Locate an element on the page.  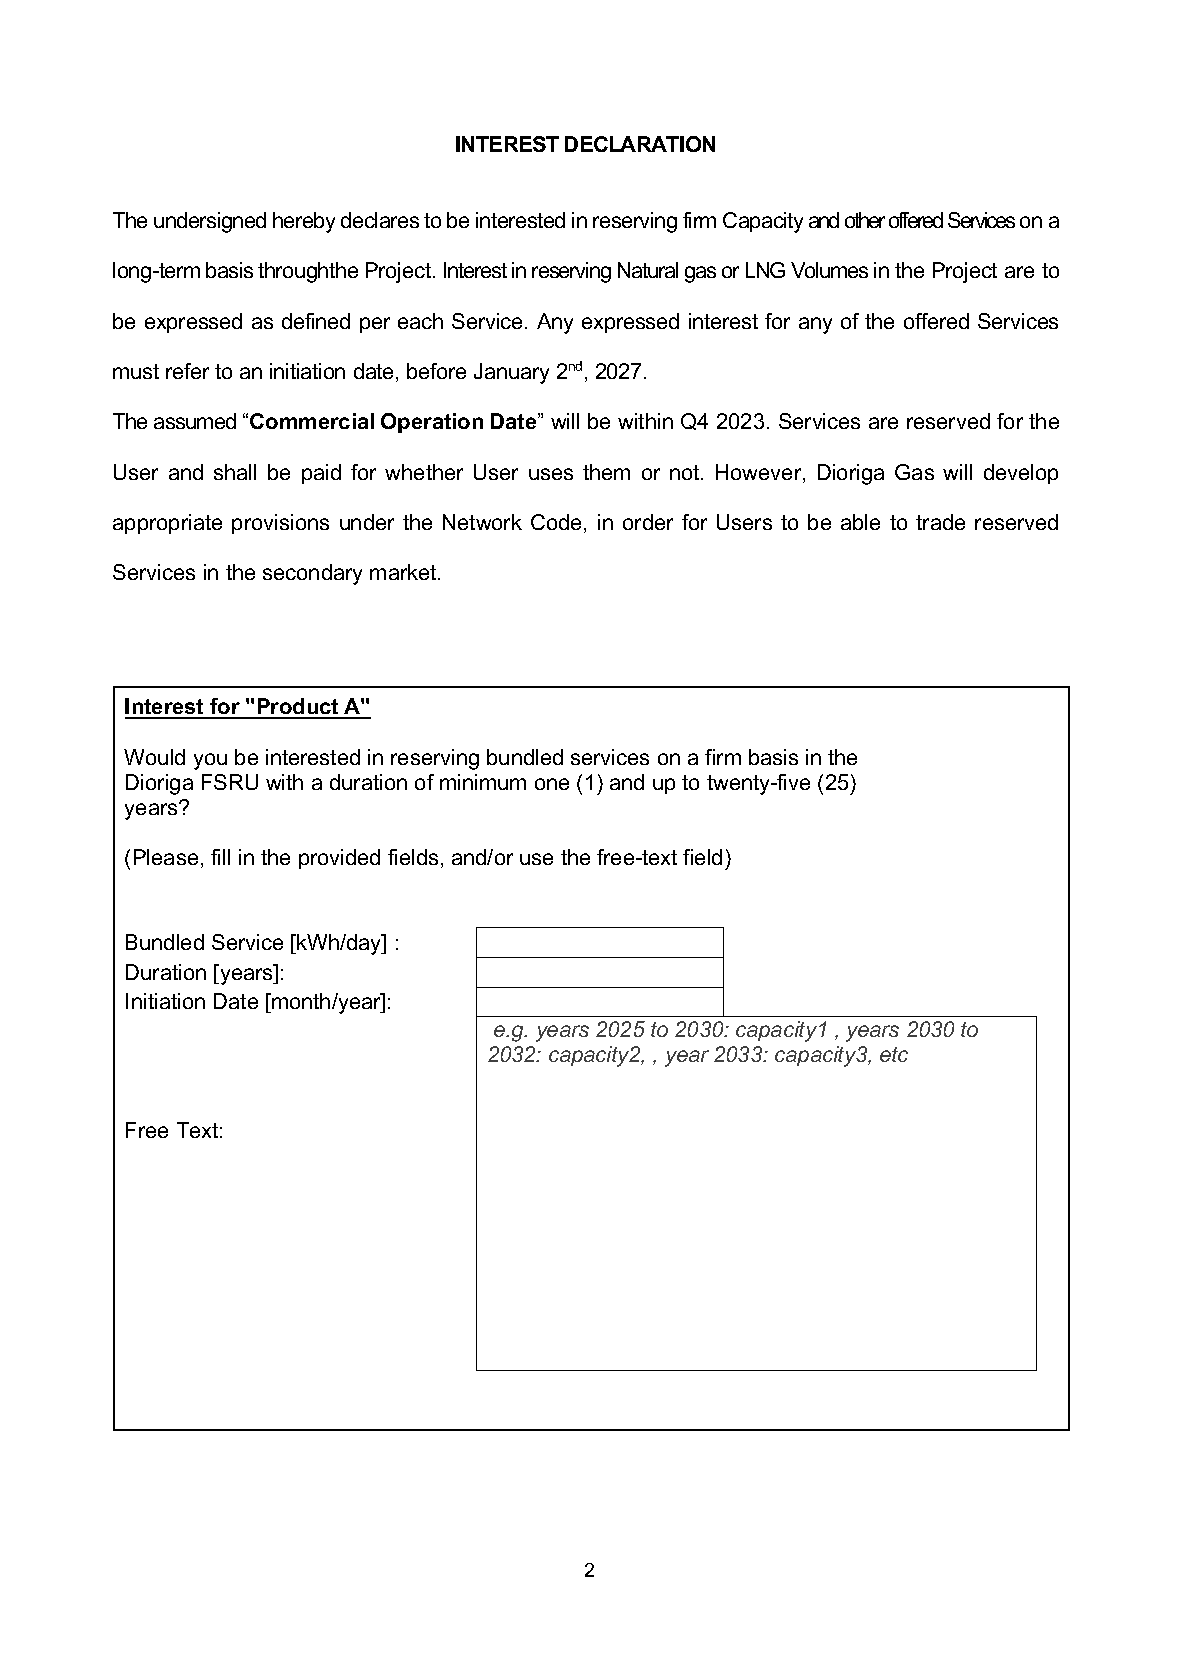
refer is located at coordinates (187, 371).
